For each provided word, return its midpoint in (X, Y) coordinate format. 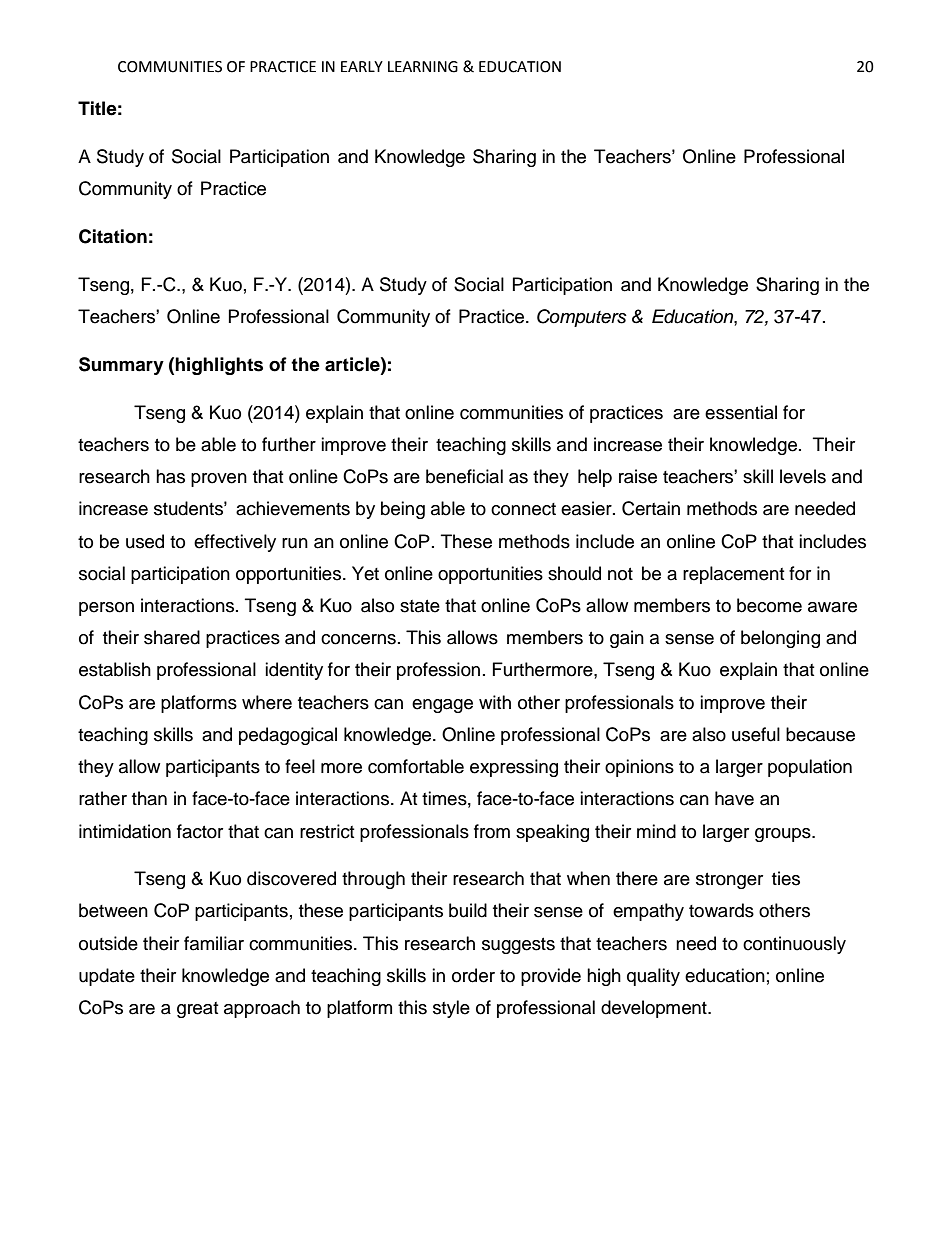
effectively (235, 543)
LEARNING (423, 67)
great (197, 1010)
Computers (582, 318)
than (149, 798)
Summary (121, 366)
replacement (733, 575)
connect (523, 509)
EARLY (362, 66)
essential (741, 412)
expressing (514, 768)
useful (756, 734)
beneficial (464, 476)
